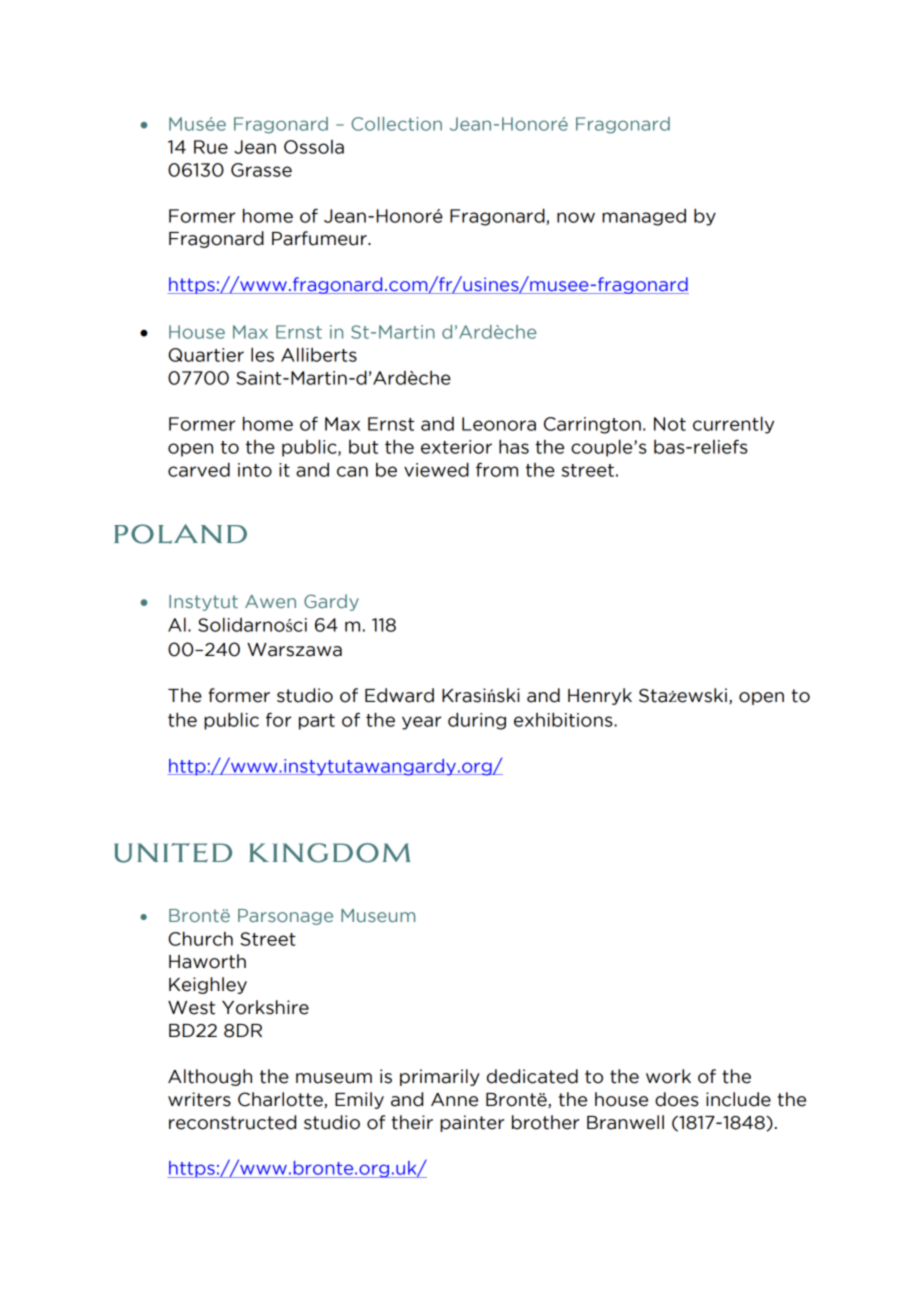  What do you see at coordinates (255, 470) in the page?
I see `into` at bounding box center [255, 470].
